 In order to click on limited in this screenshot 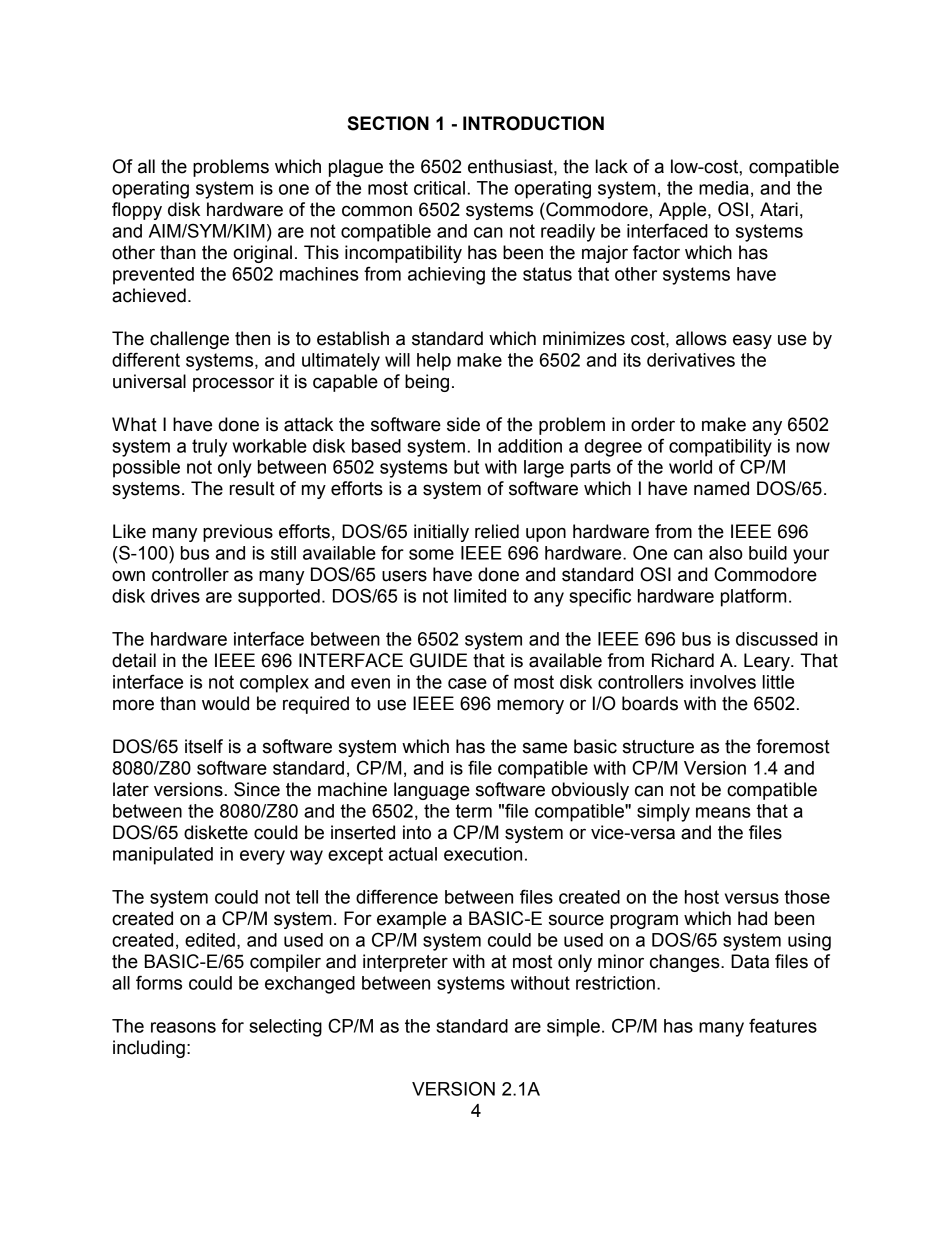, I will do `click(480, 596)`.
